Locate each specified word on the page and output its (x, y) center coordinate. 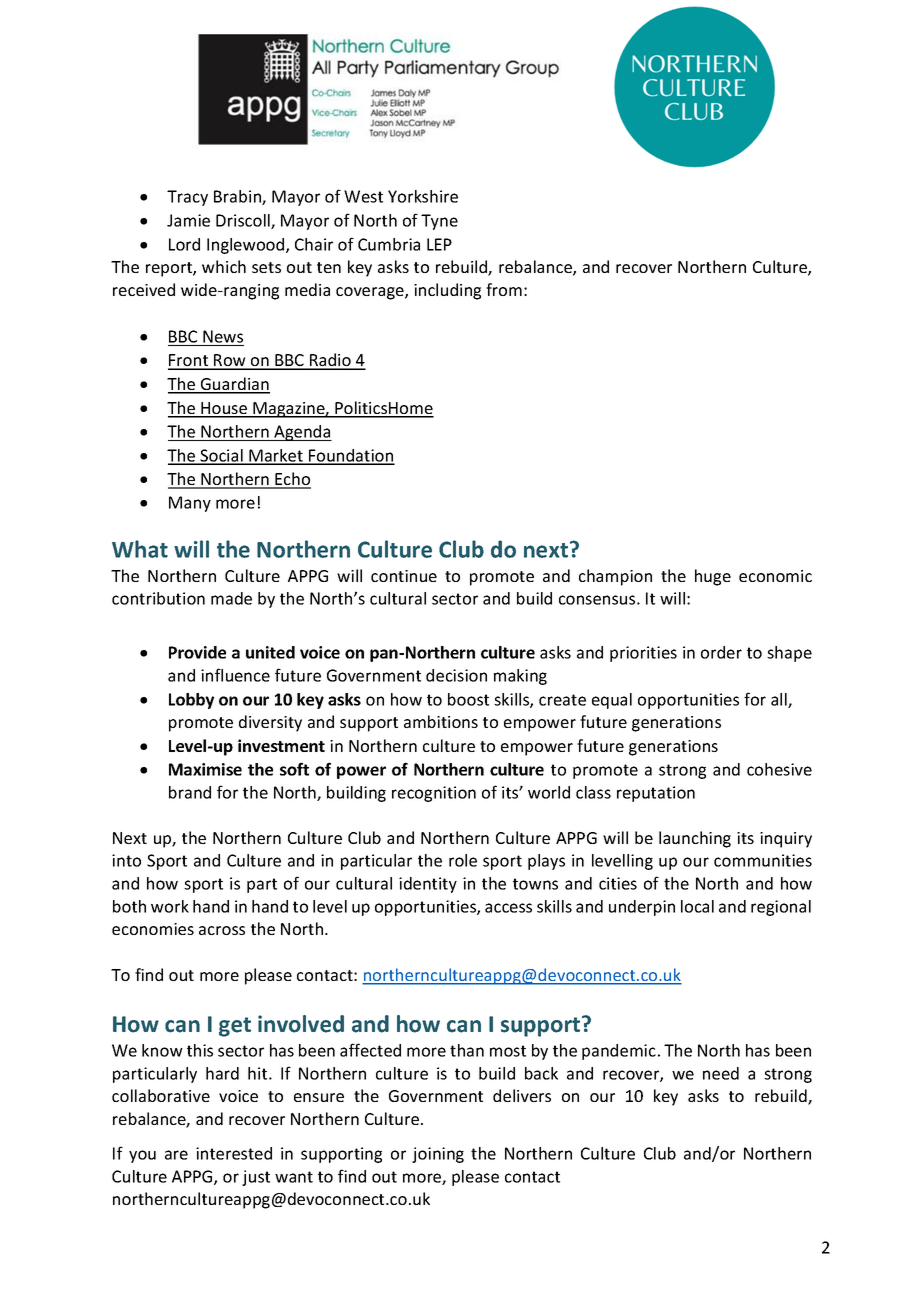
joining (438, 1155)
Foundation (351, 456)
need (721, 1073)
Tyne (439, 222)
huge (713, 577)
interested (234, 1153)
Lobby (191, 701)
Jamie (188, 220)
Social (222, 456)
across (222, 930)
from (504, 289)
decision (456, 675)
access (508, 908)
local (697, 906)
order (721, 652)
